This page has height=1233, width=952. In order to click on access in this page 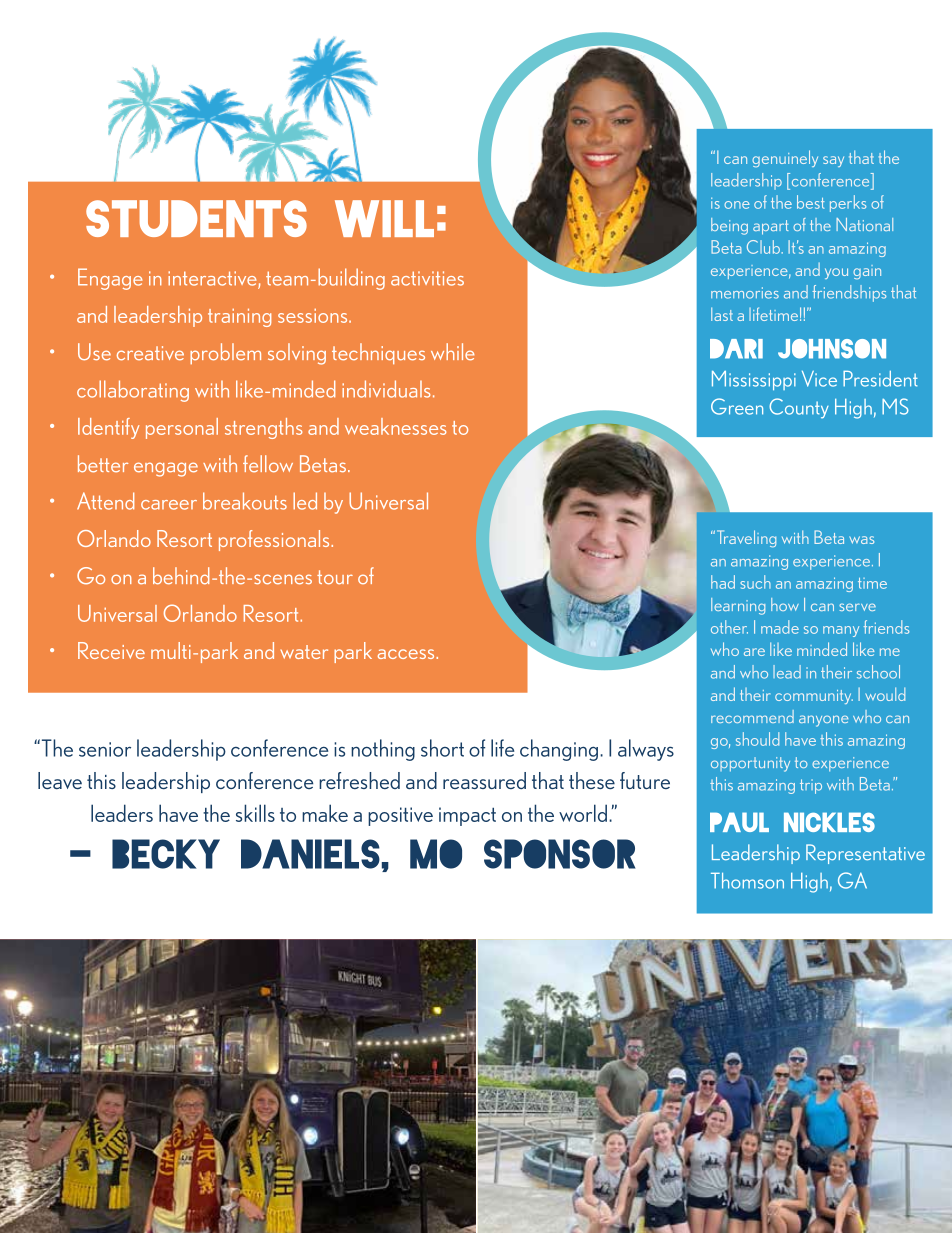, I will do `click(407, 654)`.
